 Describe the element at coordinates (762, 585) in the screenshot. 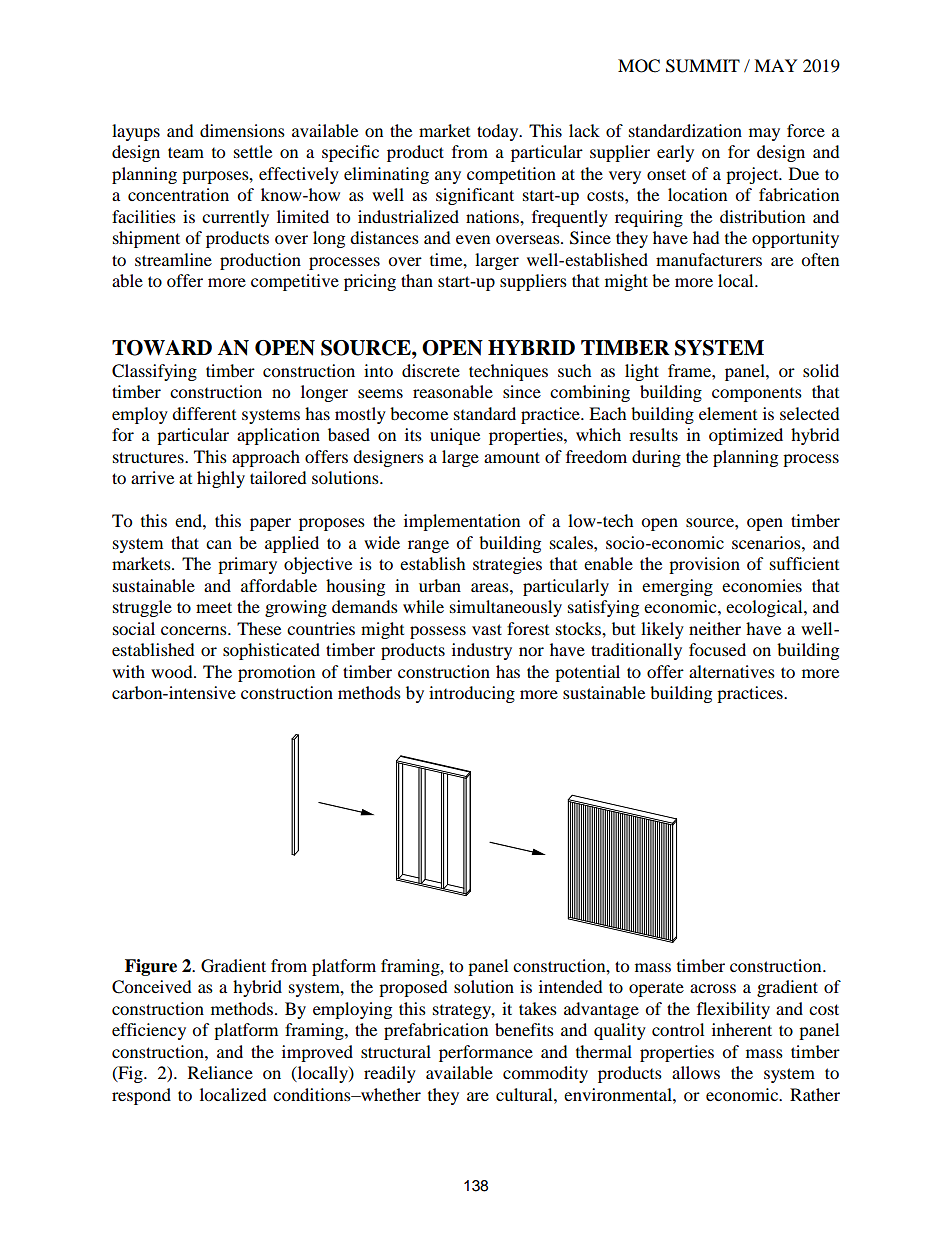

I see `economies` at that location.
